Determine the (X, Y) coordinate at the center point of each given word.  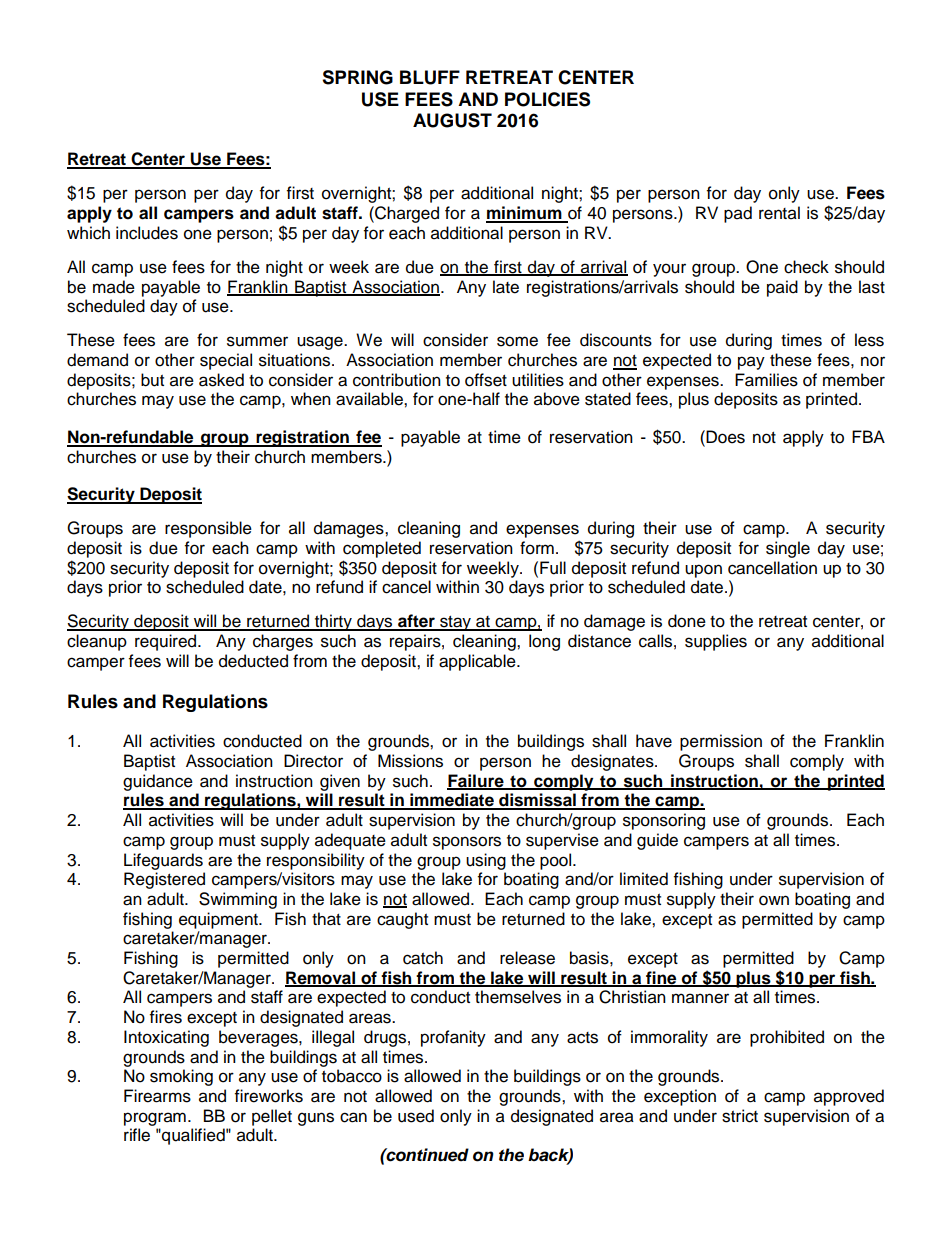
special (226, 361)
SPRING (357, 77)
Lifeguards (163, 861)
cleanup (97, 642)
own (774, 900)
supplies (716, 642)
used (416, 1116)
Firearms (157, 1096)
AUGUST (452, 120)
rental (779, 213)
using (486, 861)
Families (766, 380)
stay (456, 623)
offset (486, 380)
